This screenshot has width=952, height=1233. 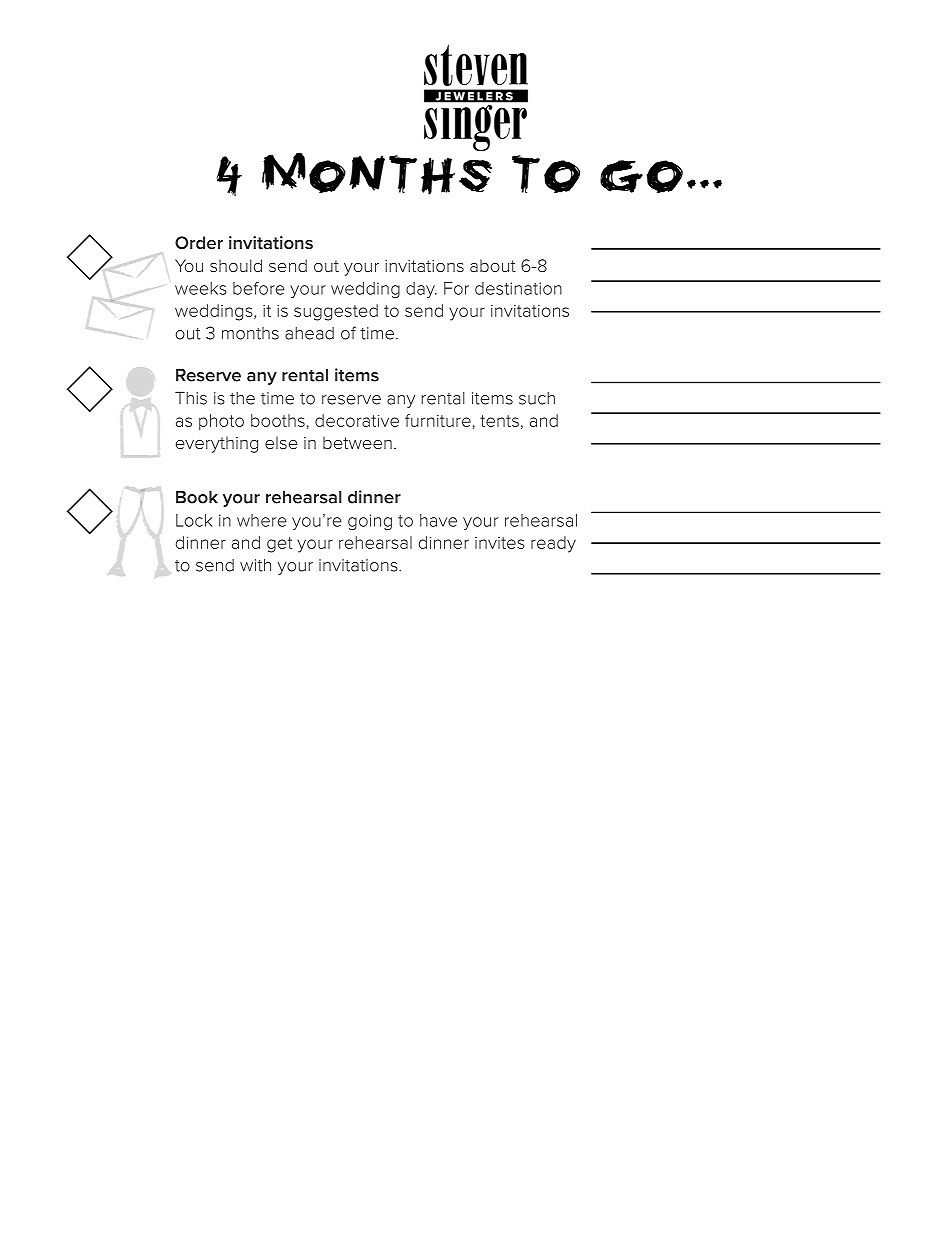 What do you see at coordinates (537, 398) in the screenshot?
I see `such` at bounding box center [537, 398].
